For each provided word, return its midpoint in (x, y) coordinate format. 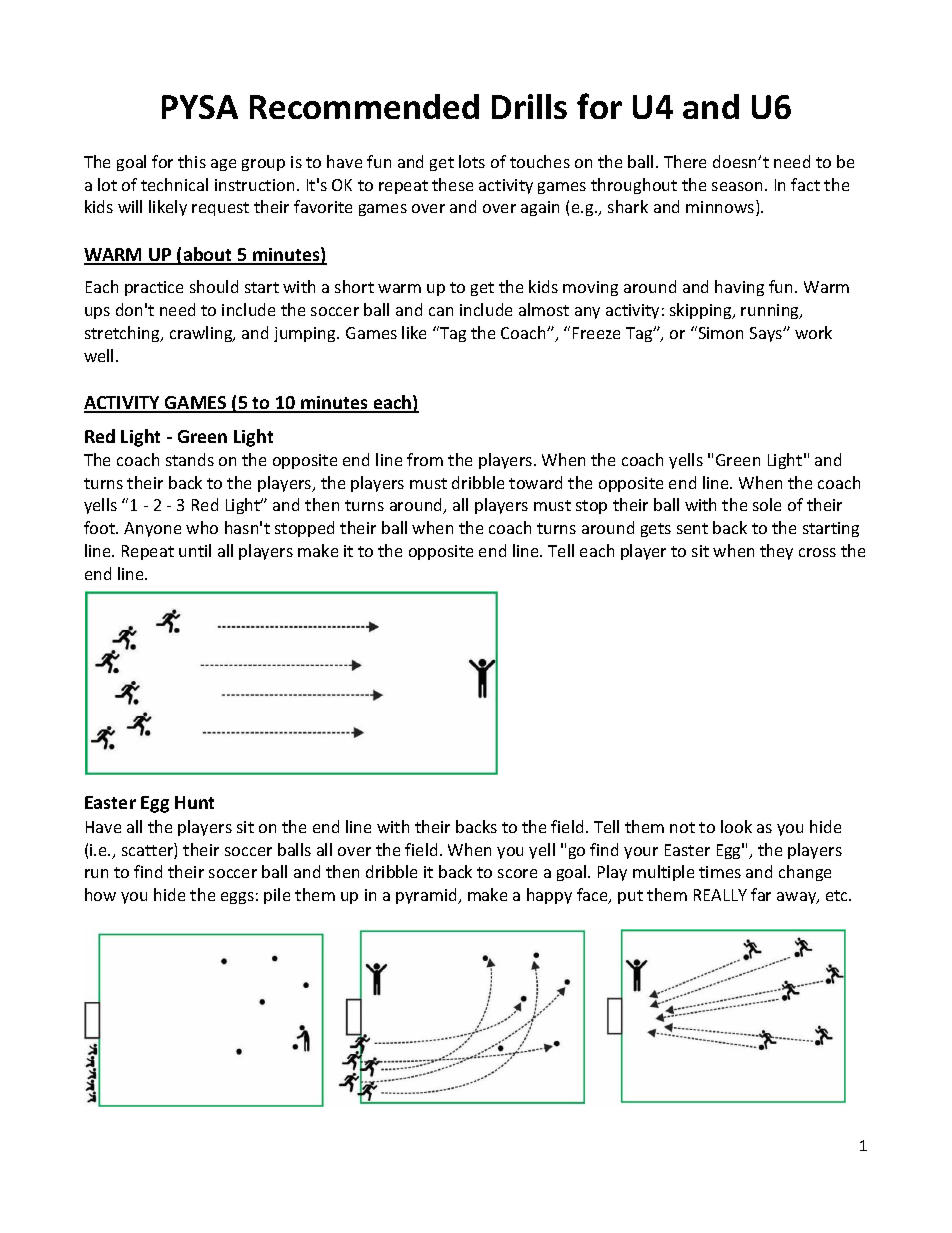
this (192, 161)
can (441, 311)
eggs (237, 898)
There (685, 161)
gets (656, 530)
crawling (202, 334)
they (776, 552)
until (195, 550)
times (720, 872)
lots (472, 161)
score (517, 873)
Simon (719, 332)
